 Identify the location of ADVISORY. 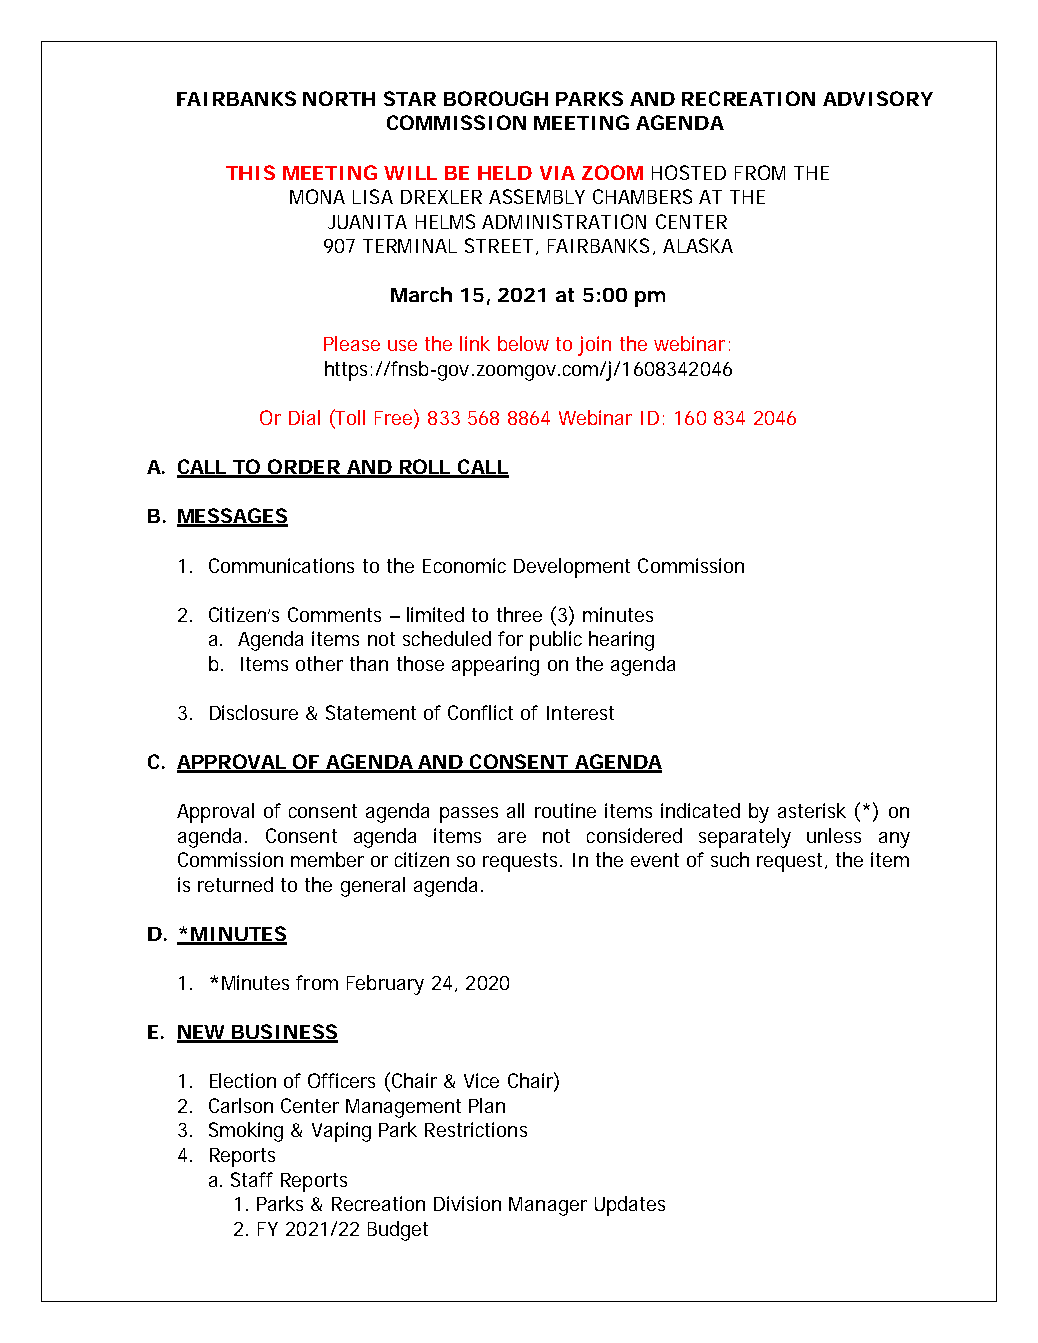
(878, 98).
